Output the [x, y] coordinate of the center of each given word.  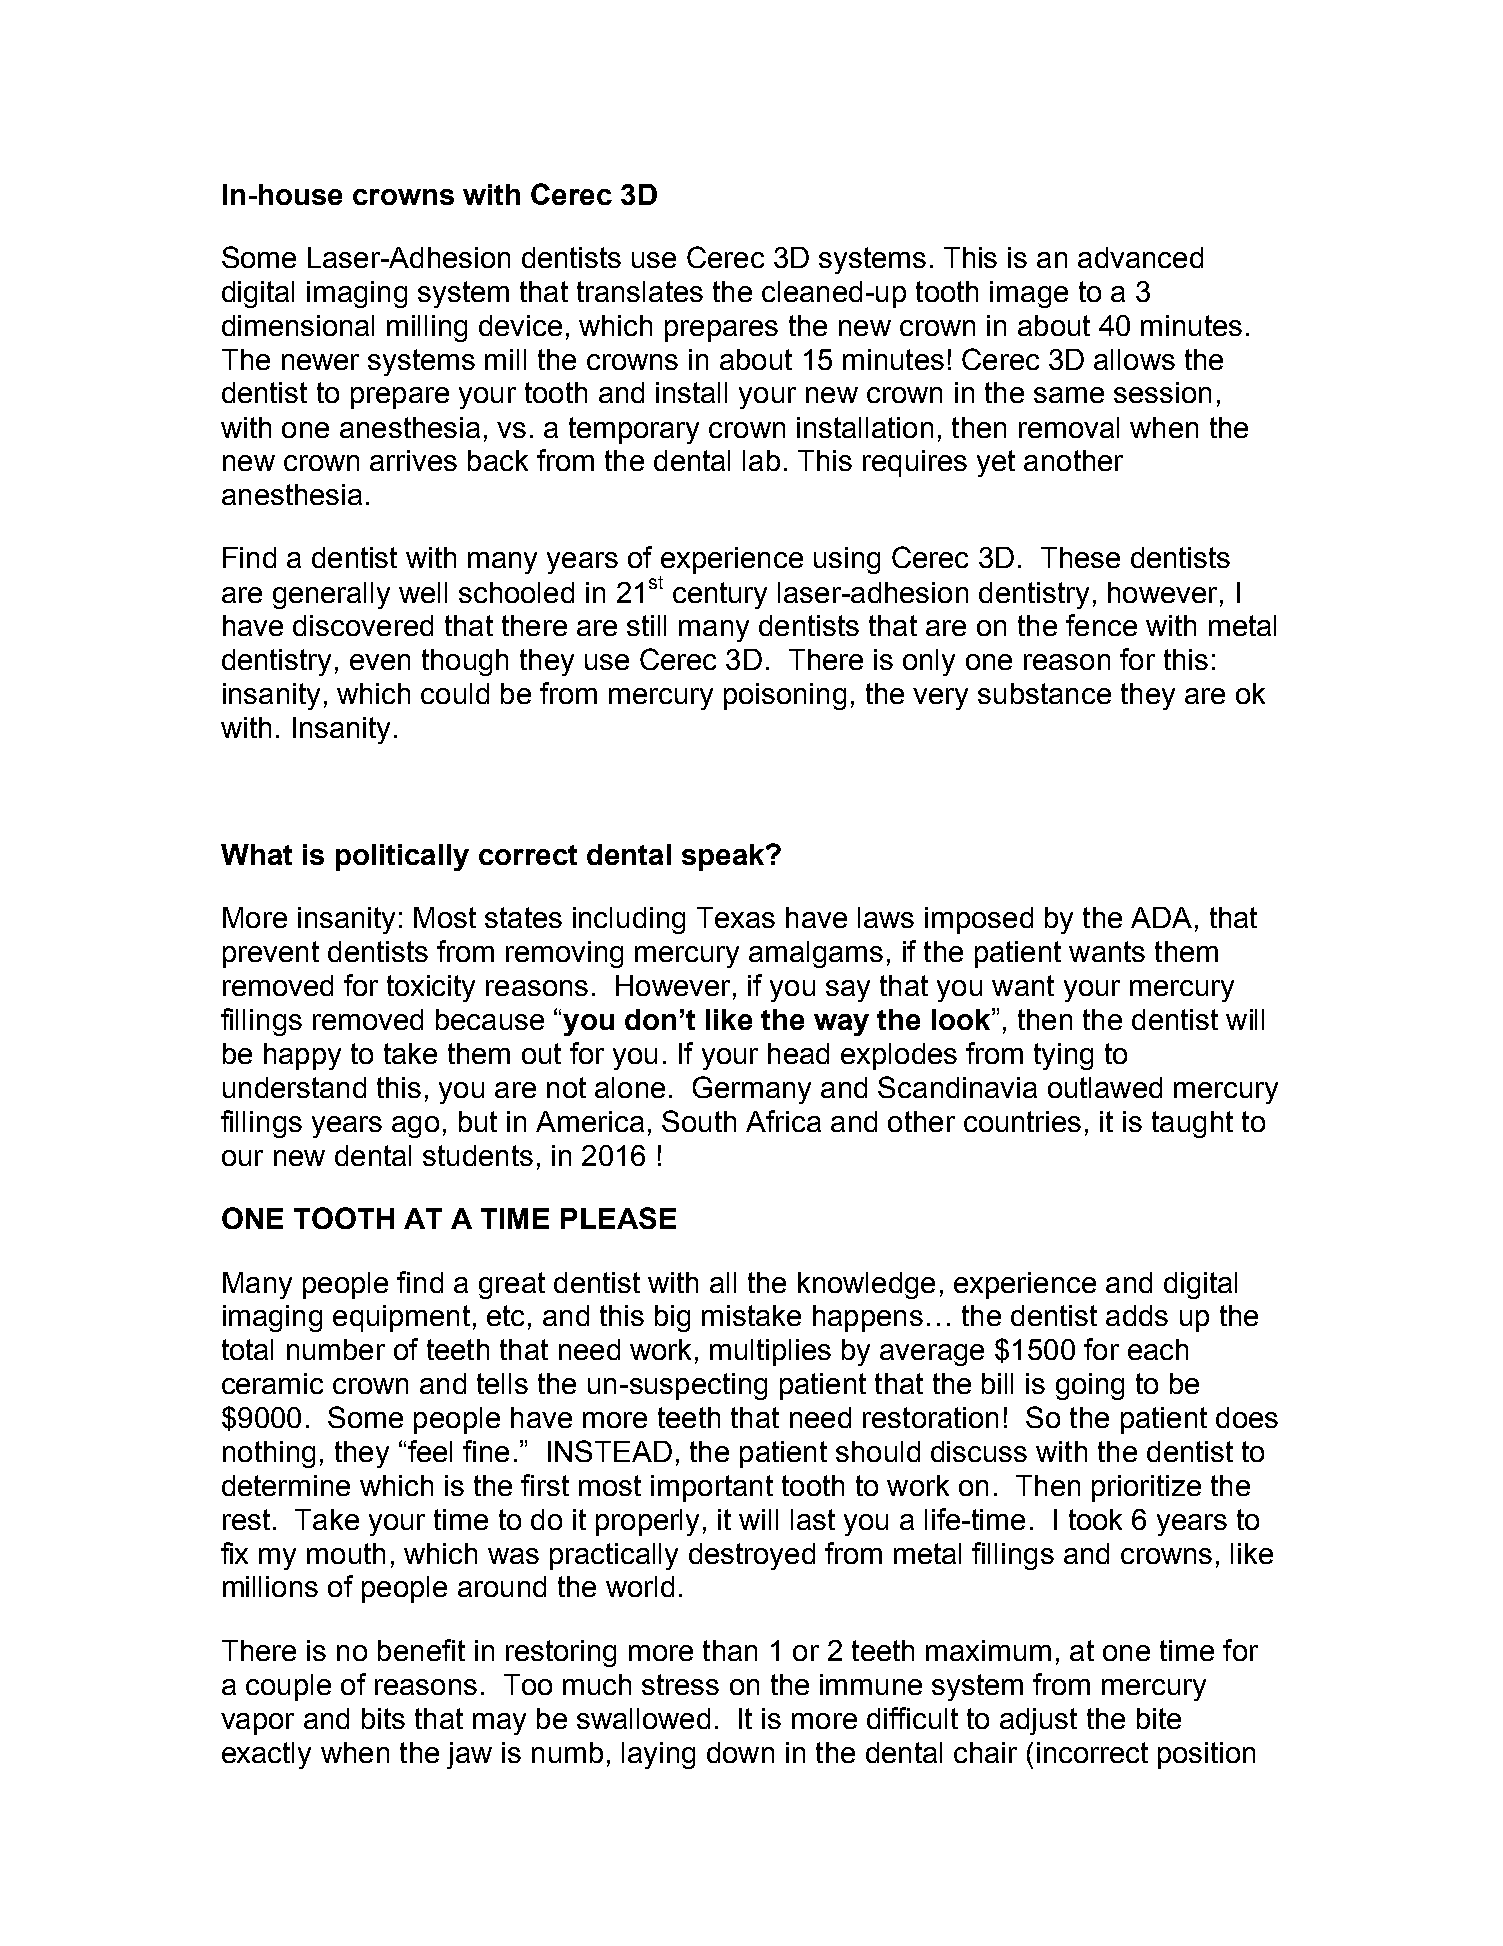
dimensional [298, 325]
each [1158, 1349]
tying [1063, 1056]
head [798, 1053]
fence [1101, 625]
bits [383, 1718]
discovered [363, 625]
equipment [401, 1318]
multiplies [770, 1352]
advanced [1140, 257]
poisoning [785, 696]
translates [640, 291]
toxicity [431, 988]
